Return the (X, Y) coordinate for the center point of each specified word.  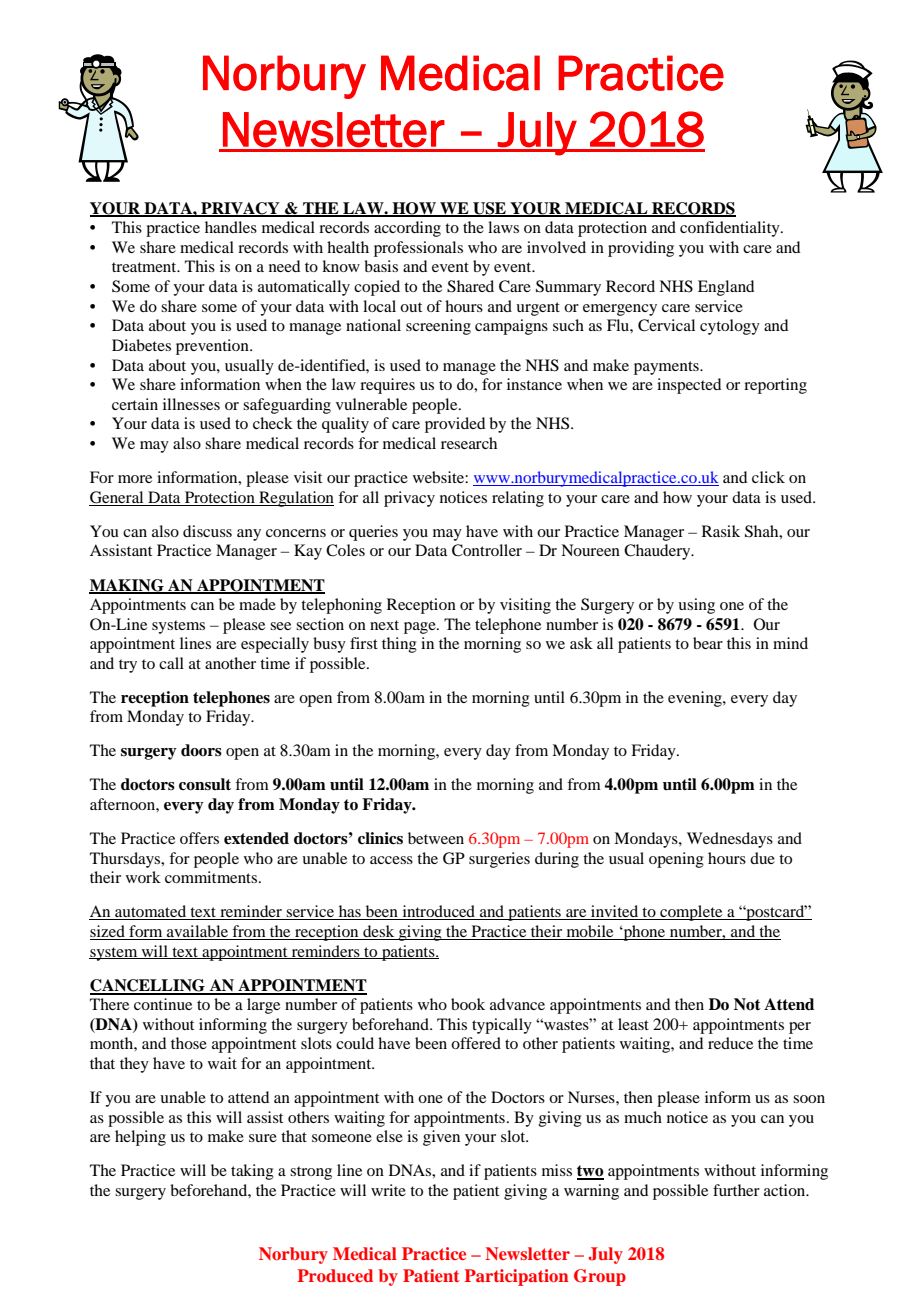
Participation (517, 1277)
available (197, 932)
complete (691, 913)
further (736, 1190)
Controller (487, 550)
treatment (145, 267)
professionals (418, 249)
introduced (438, 912)
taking (252, 1172)
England (726, 288)
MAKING (127, 586)
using (696, 606)
